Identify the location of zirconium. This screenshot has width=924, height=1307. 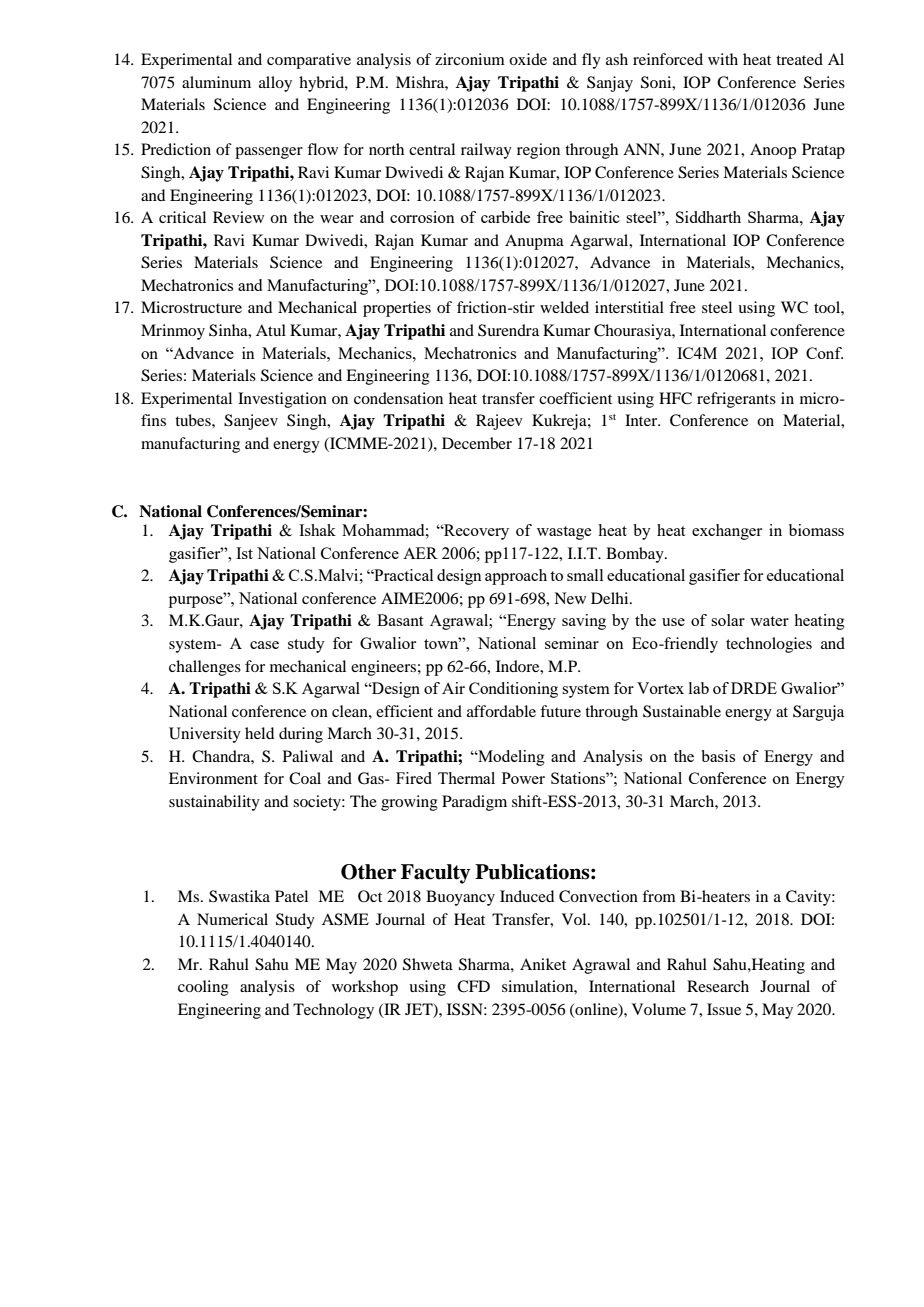
(470, 59).
